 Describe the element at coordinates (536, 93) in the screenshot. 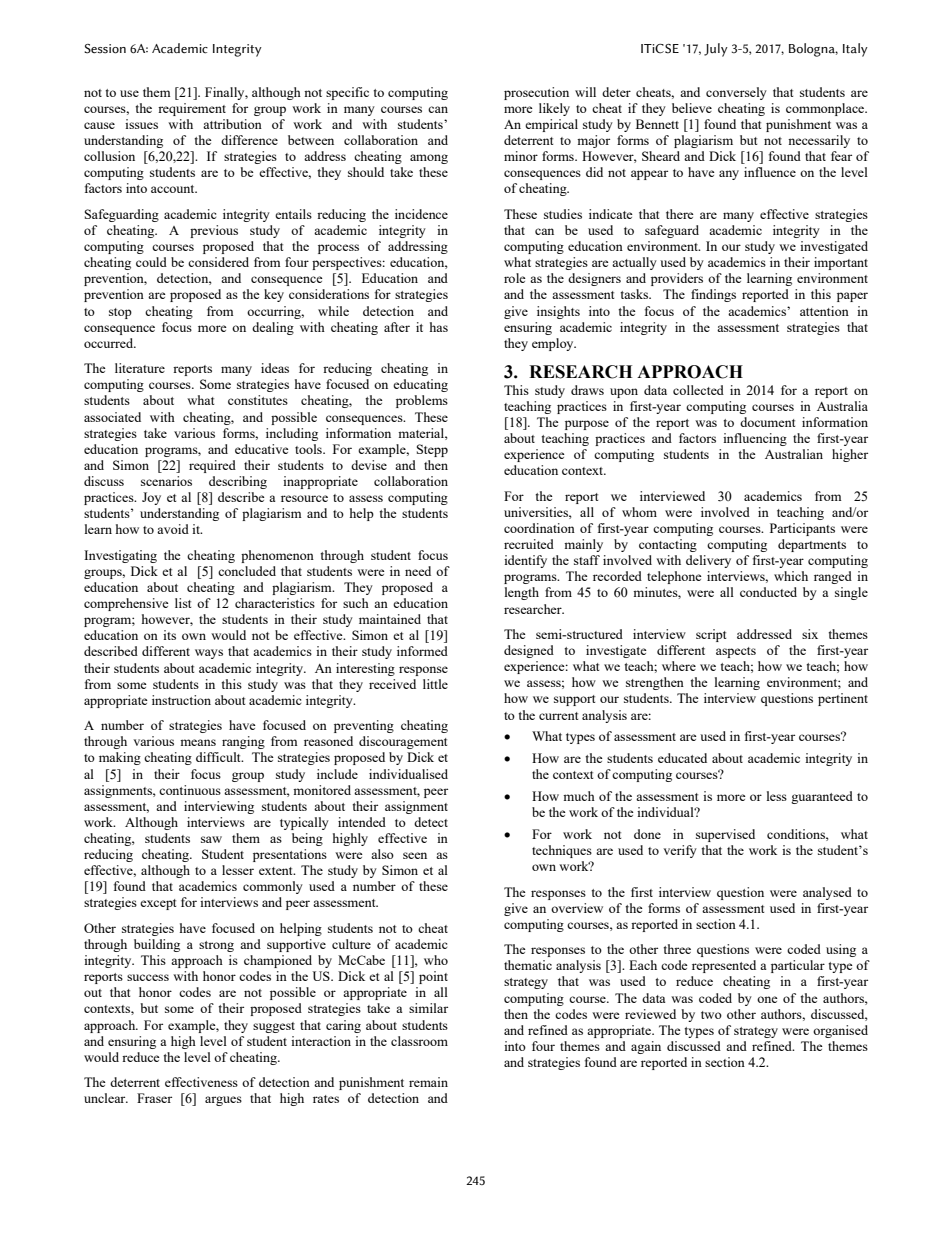

I see `prosecution` at that location.
